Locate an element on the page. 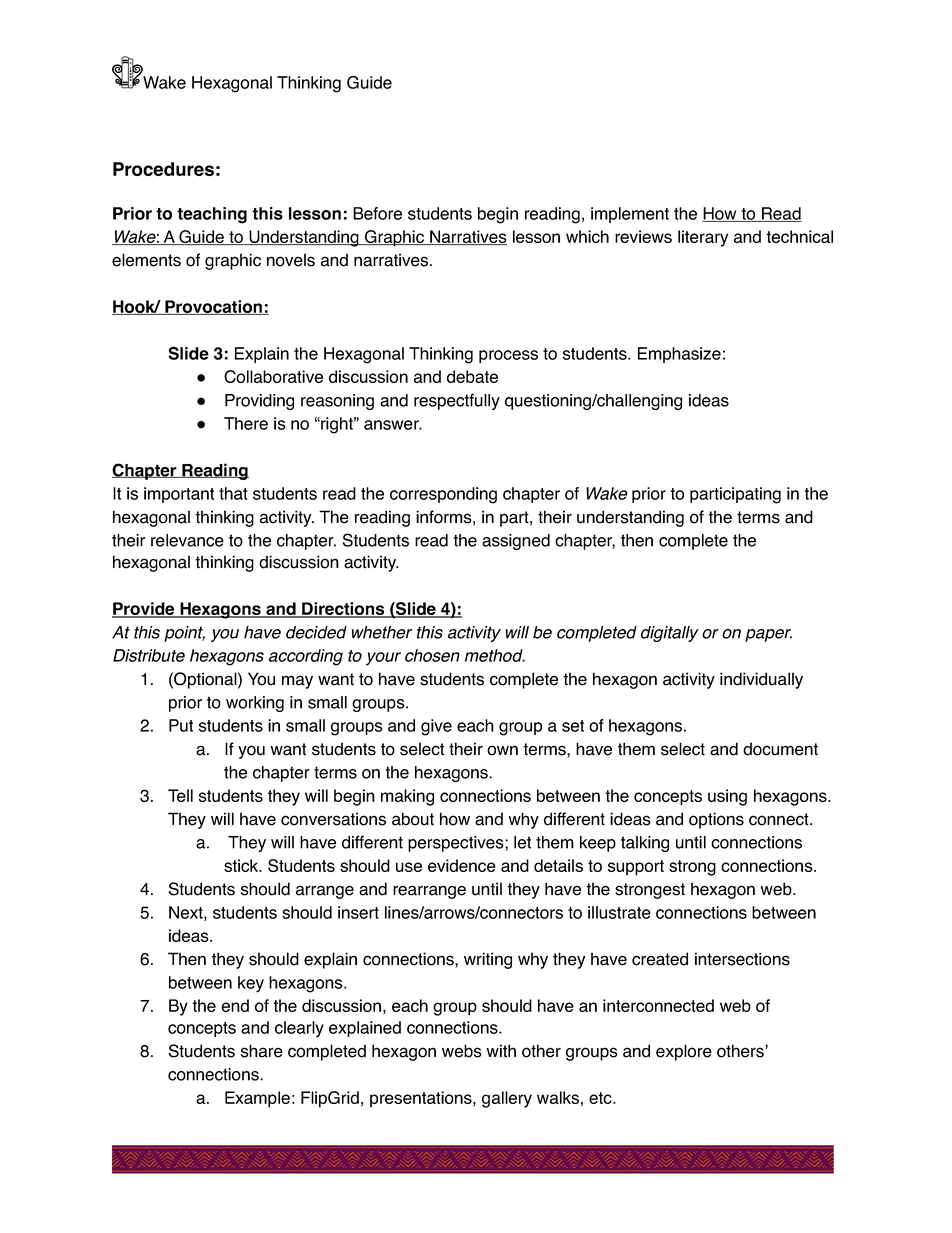 The image size is (952, 1233). intersections is located at coordinates (742, 959).
